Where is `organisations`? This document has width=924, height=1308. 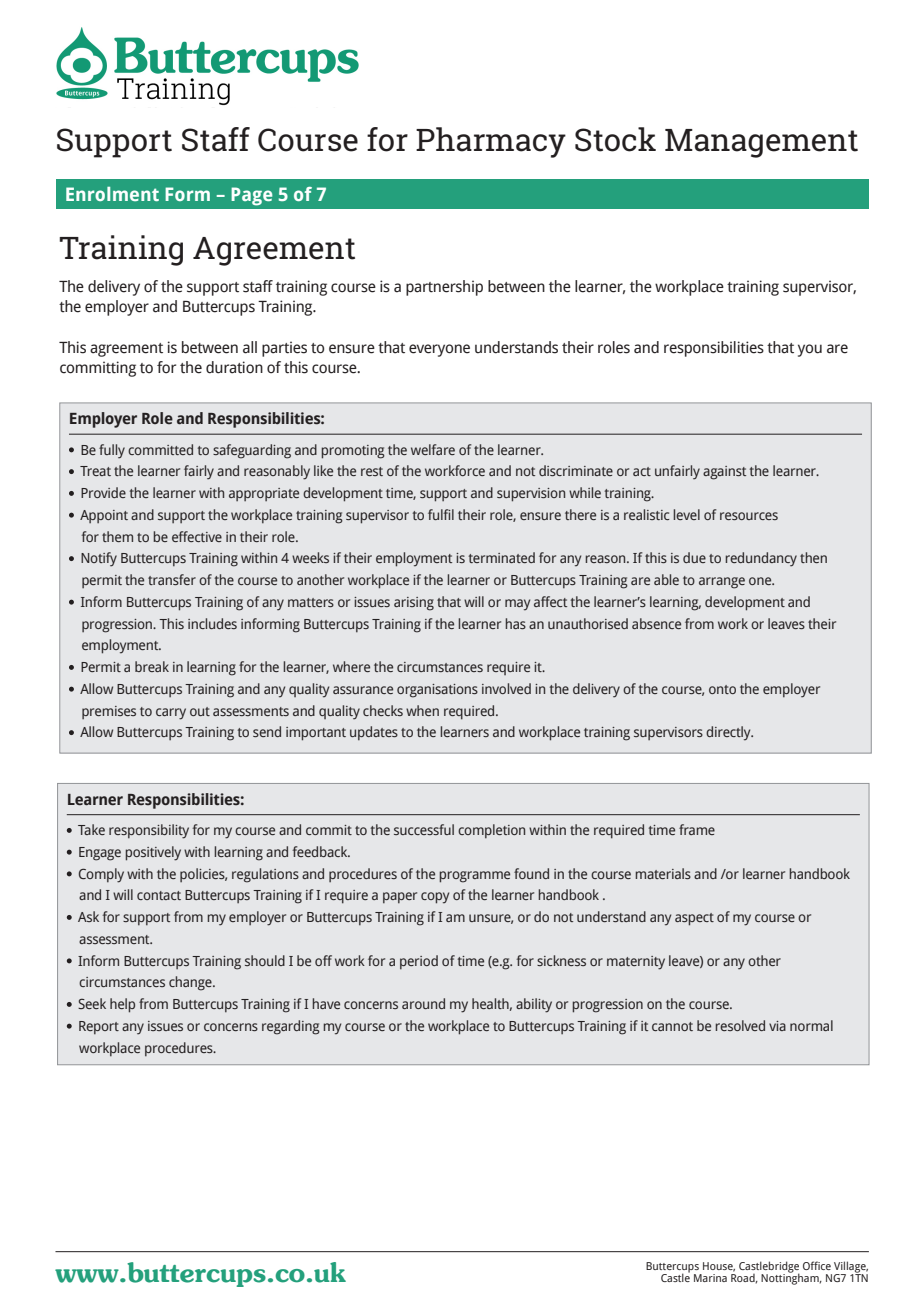 organisations is located at coordinates (437, 691).
